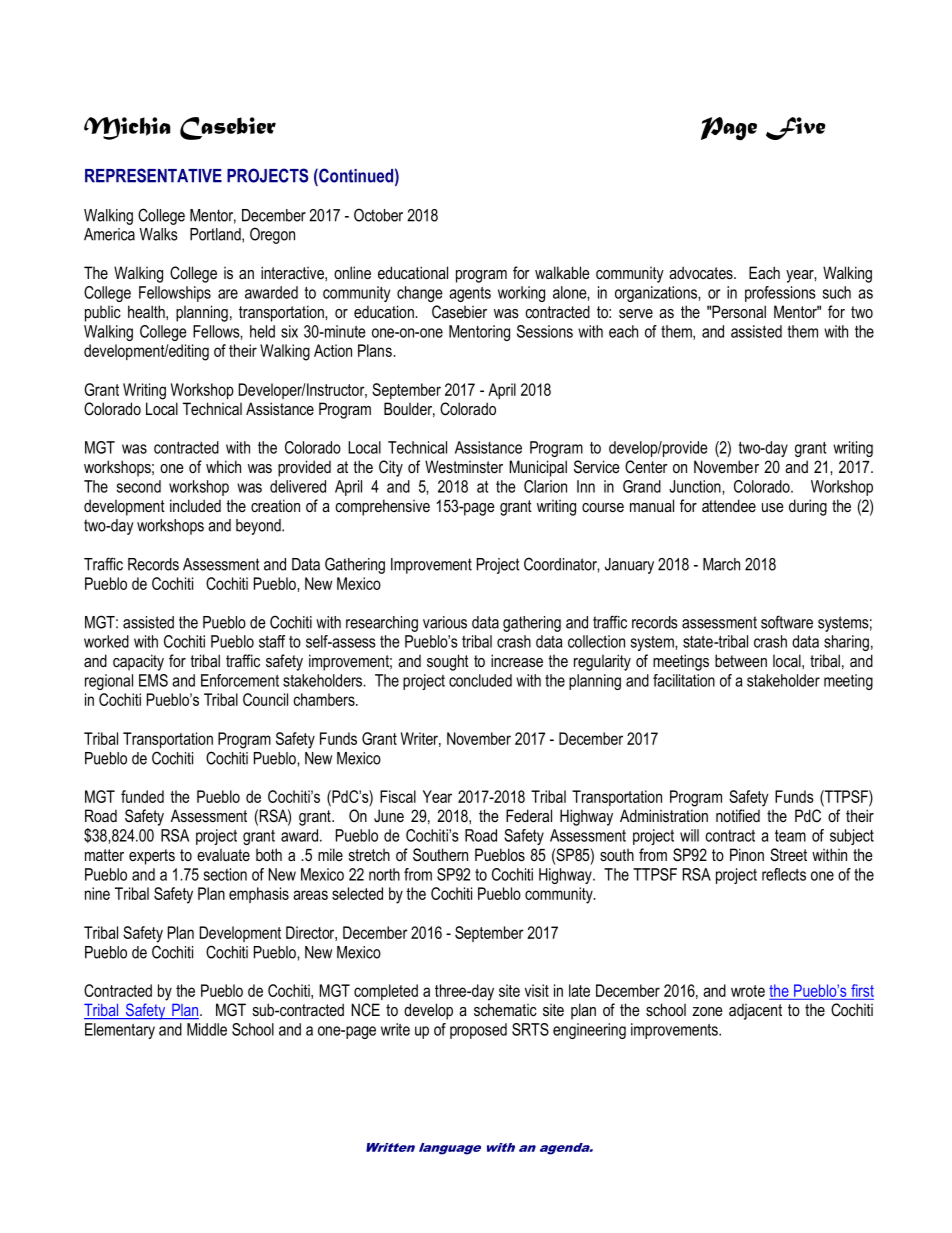 This image has width=952, height=1233. Describe the element at coordinates (153, 175) in the image. I see `REPRESENTATIVE` at that location.
